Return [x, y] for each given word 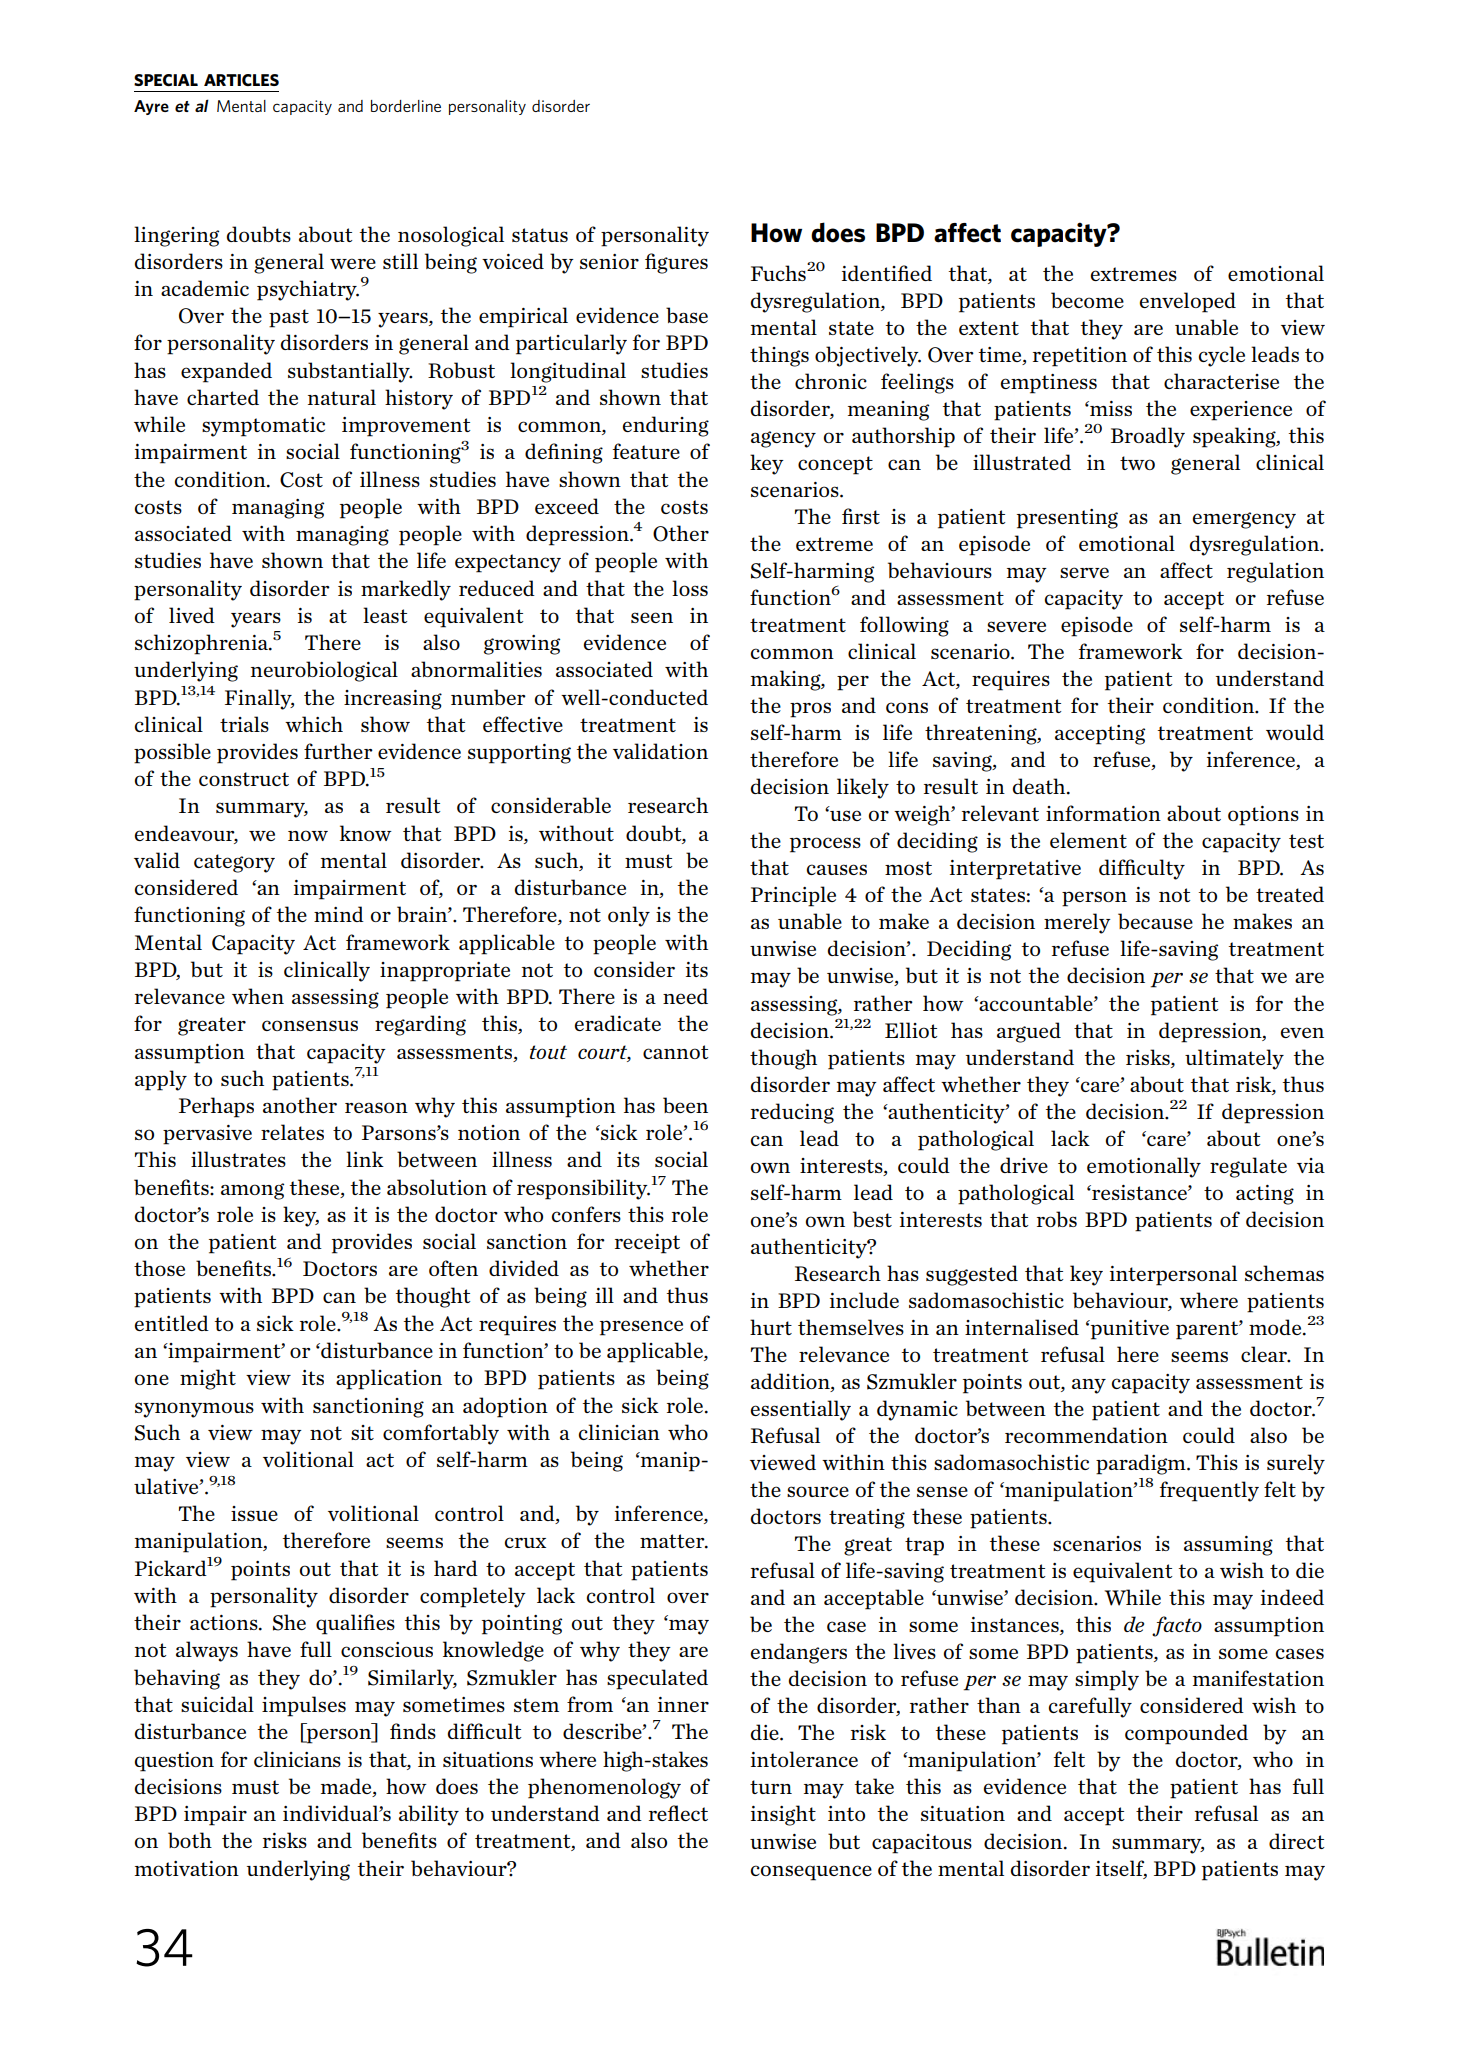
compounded [1186, 1734]
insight [783, 1815]
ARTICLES [241, 80]
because [1155, 921]
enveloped [1188, 302]
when [258, 996]
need [685, 996]
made [347, 1786]
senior [609, 261]
